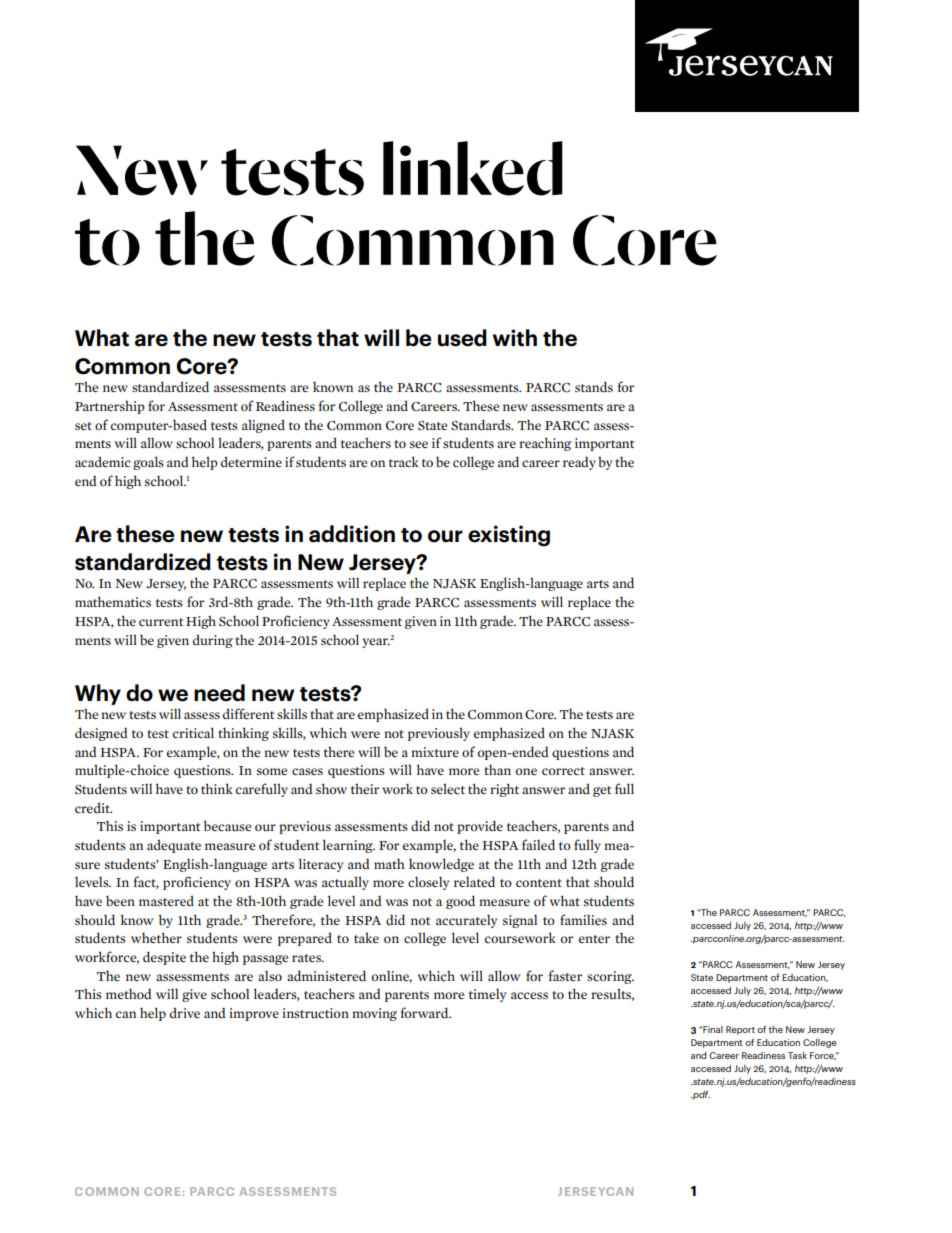 This screenshot has width=952, height=1233. What do you see at coordinates (700, 1095) in the screenshot?
I see `pdf` at bounding box center [700, 1095].
